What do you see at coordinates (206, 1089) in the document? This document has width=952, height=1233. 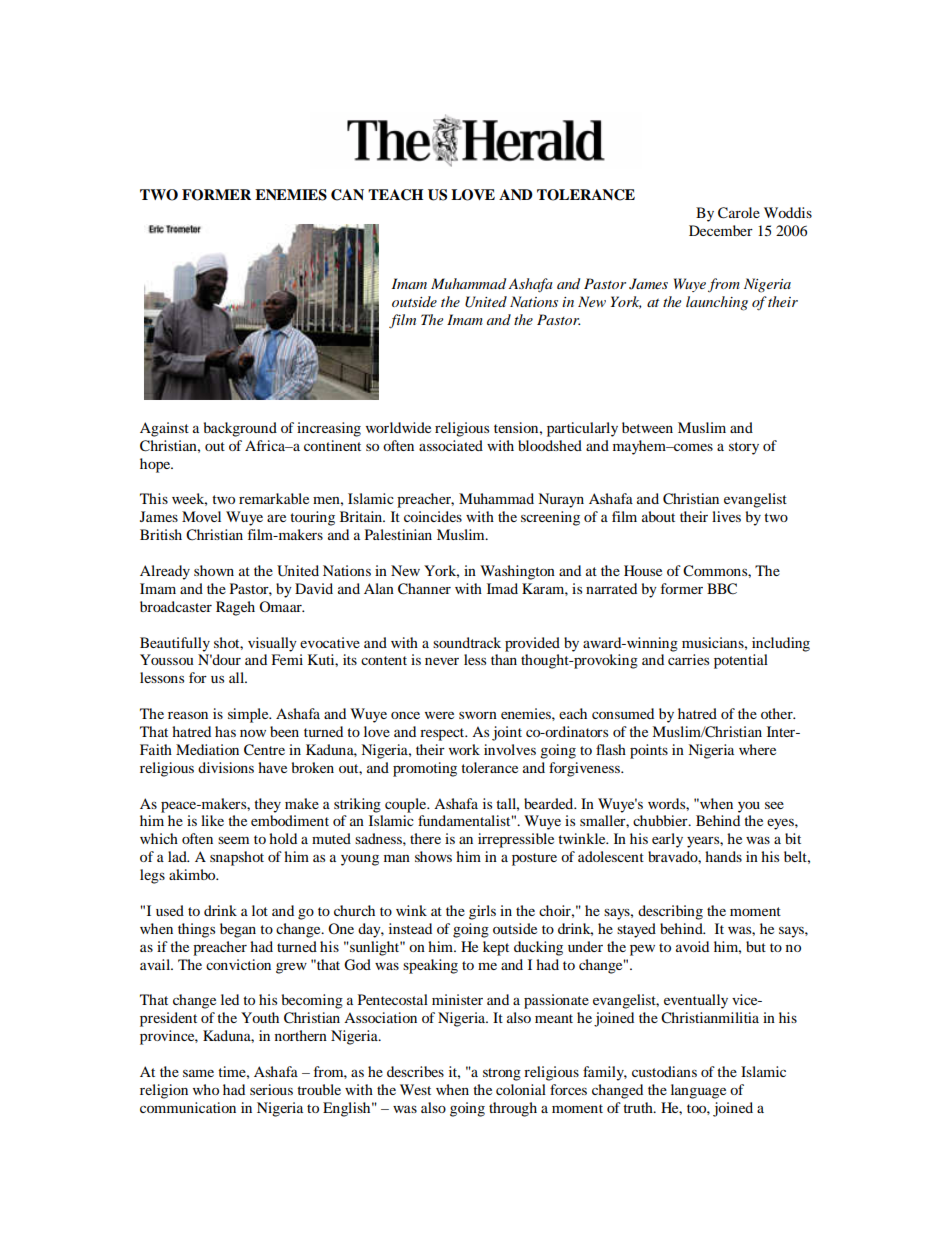 I see `who` at bounding box center [206, 1089].
